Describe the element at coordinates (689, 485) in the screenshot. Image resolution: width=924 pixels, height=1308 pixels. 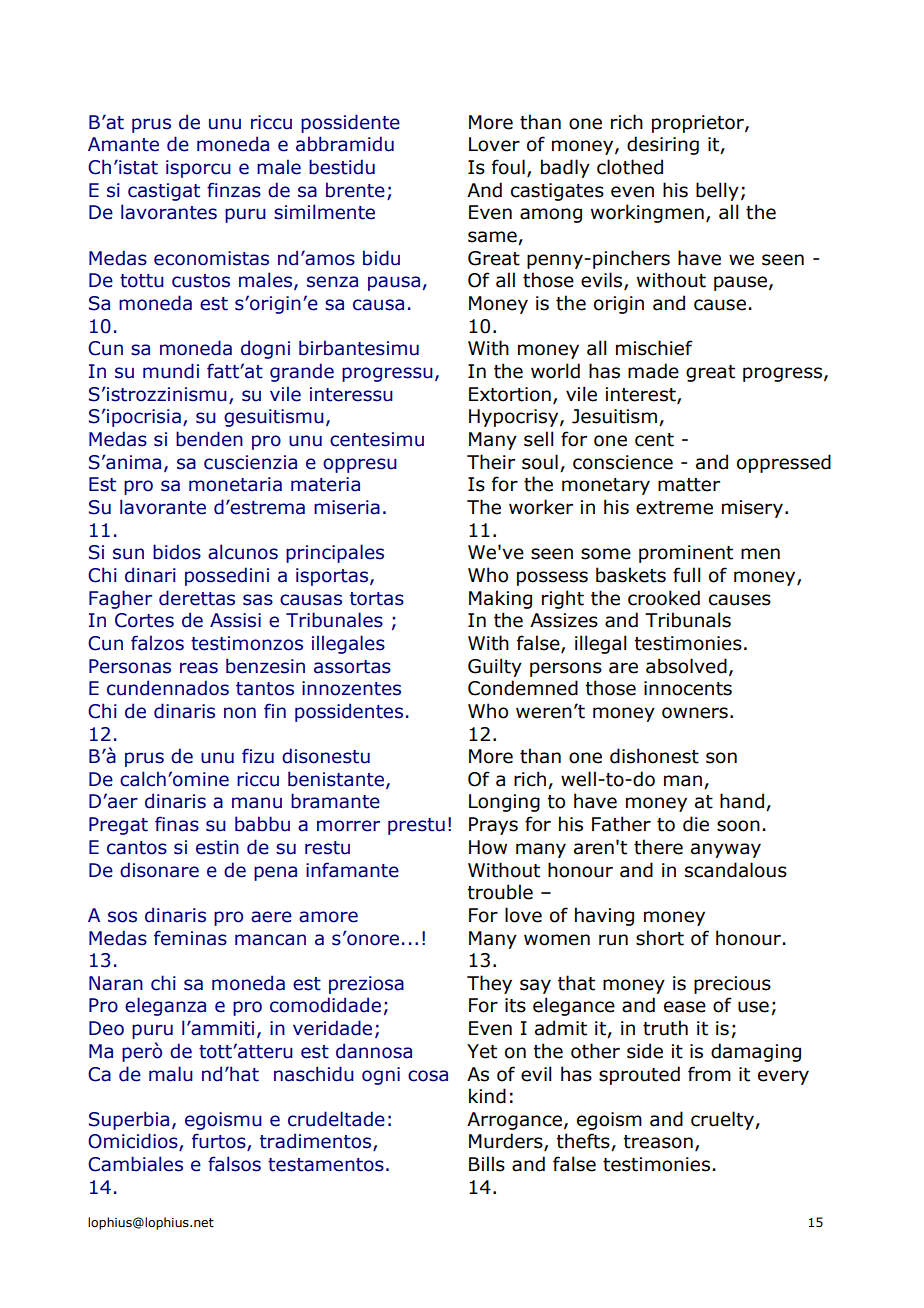
I see `matter` at that location.
